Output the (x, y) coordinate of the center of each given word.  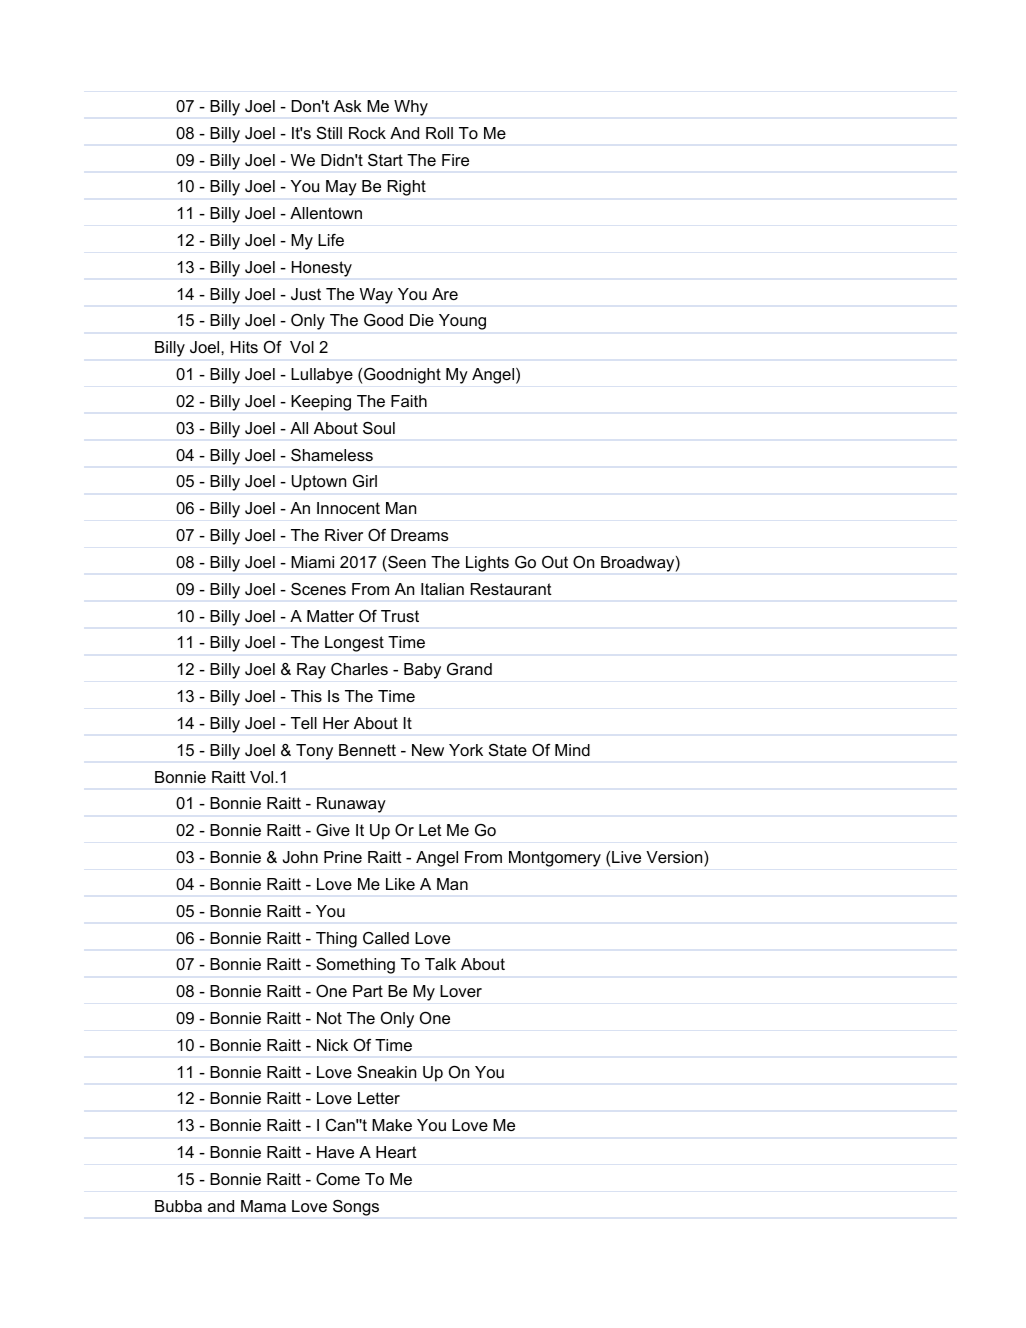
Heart (396, 1152)
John (300, 857)
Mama (263, 1206)
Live (626, 857)
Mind (572, 750)
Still (329, 133)
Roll (439, 133)
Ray (311, 671)
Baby (422, 671)
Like (400, 884)
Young (462, 322)
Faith (409, 401)
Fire (455, 160)
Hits (244, 347)
